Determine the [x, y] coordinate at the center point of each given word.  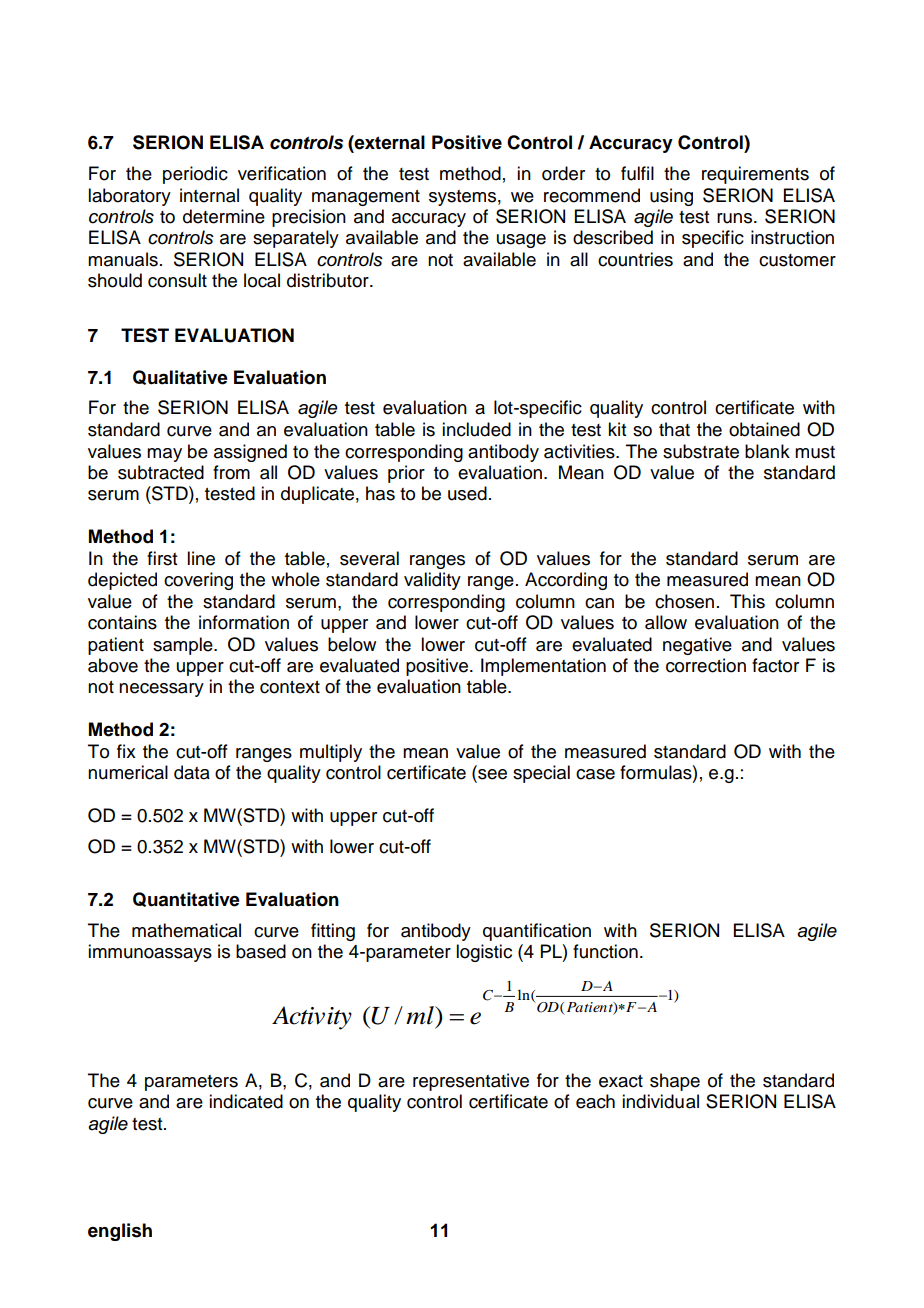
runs [734, 218]
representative [471, 1082]
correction [706, 665]
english [120, 1232]
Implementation [543, 667]
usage [521, 241]
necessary [161, 690]
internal [209, 195]
